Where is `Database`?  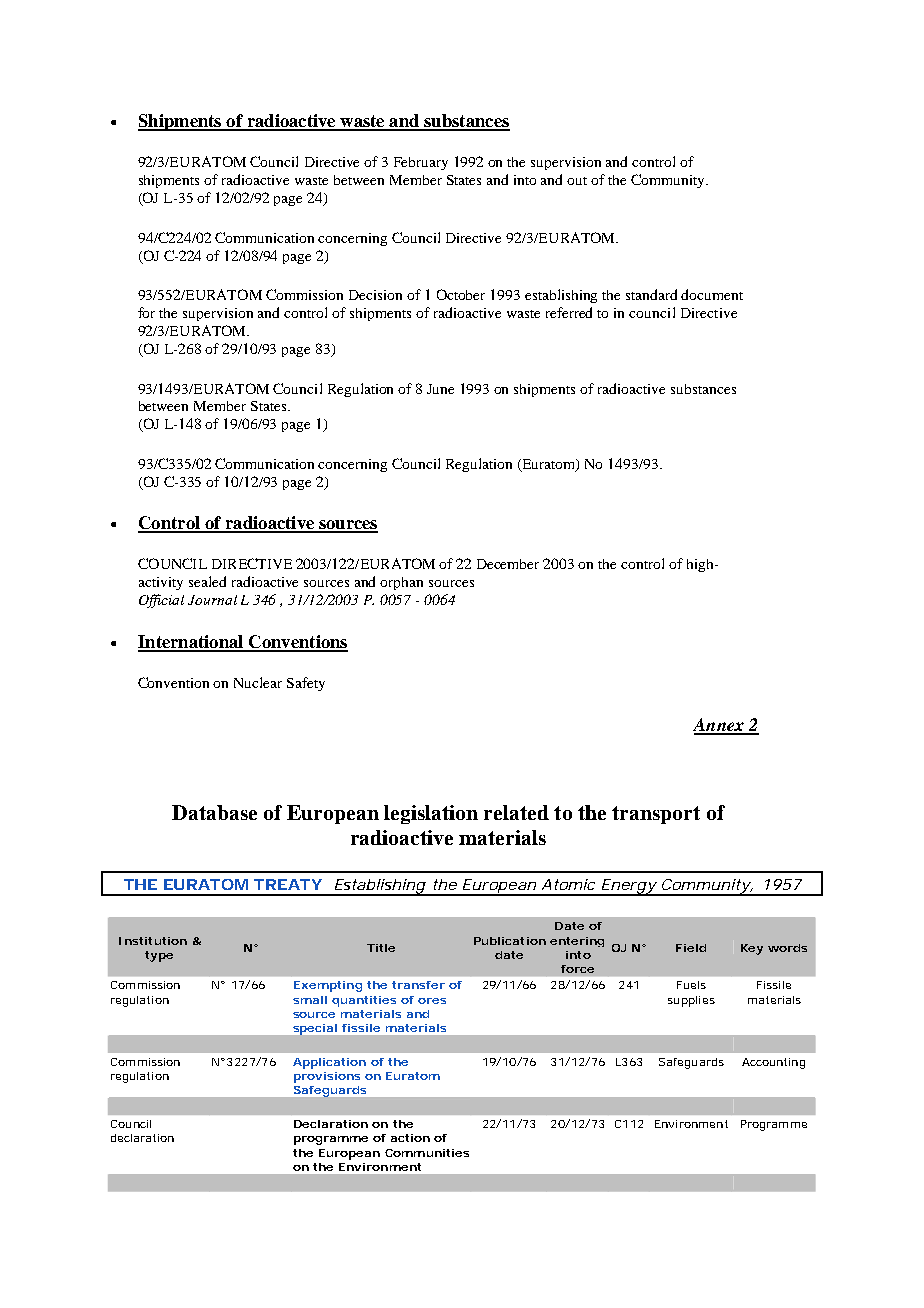
Database is located at coordinates (214, 812).
